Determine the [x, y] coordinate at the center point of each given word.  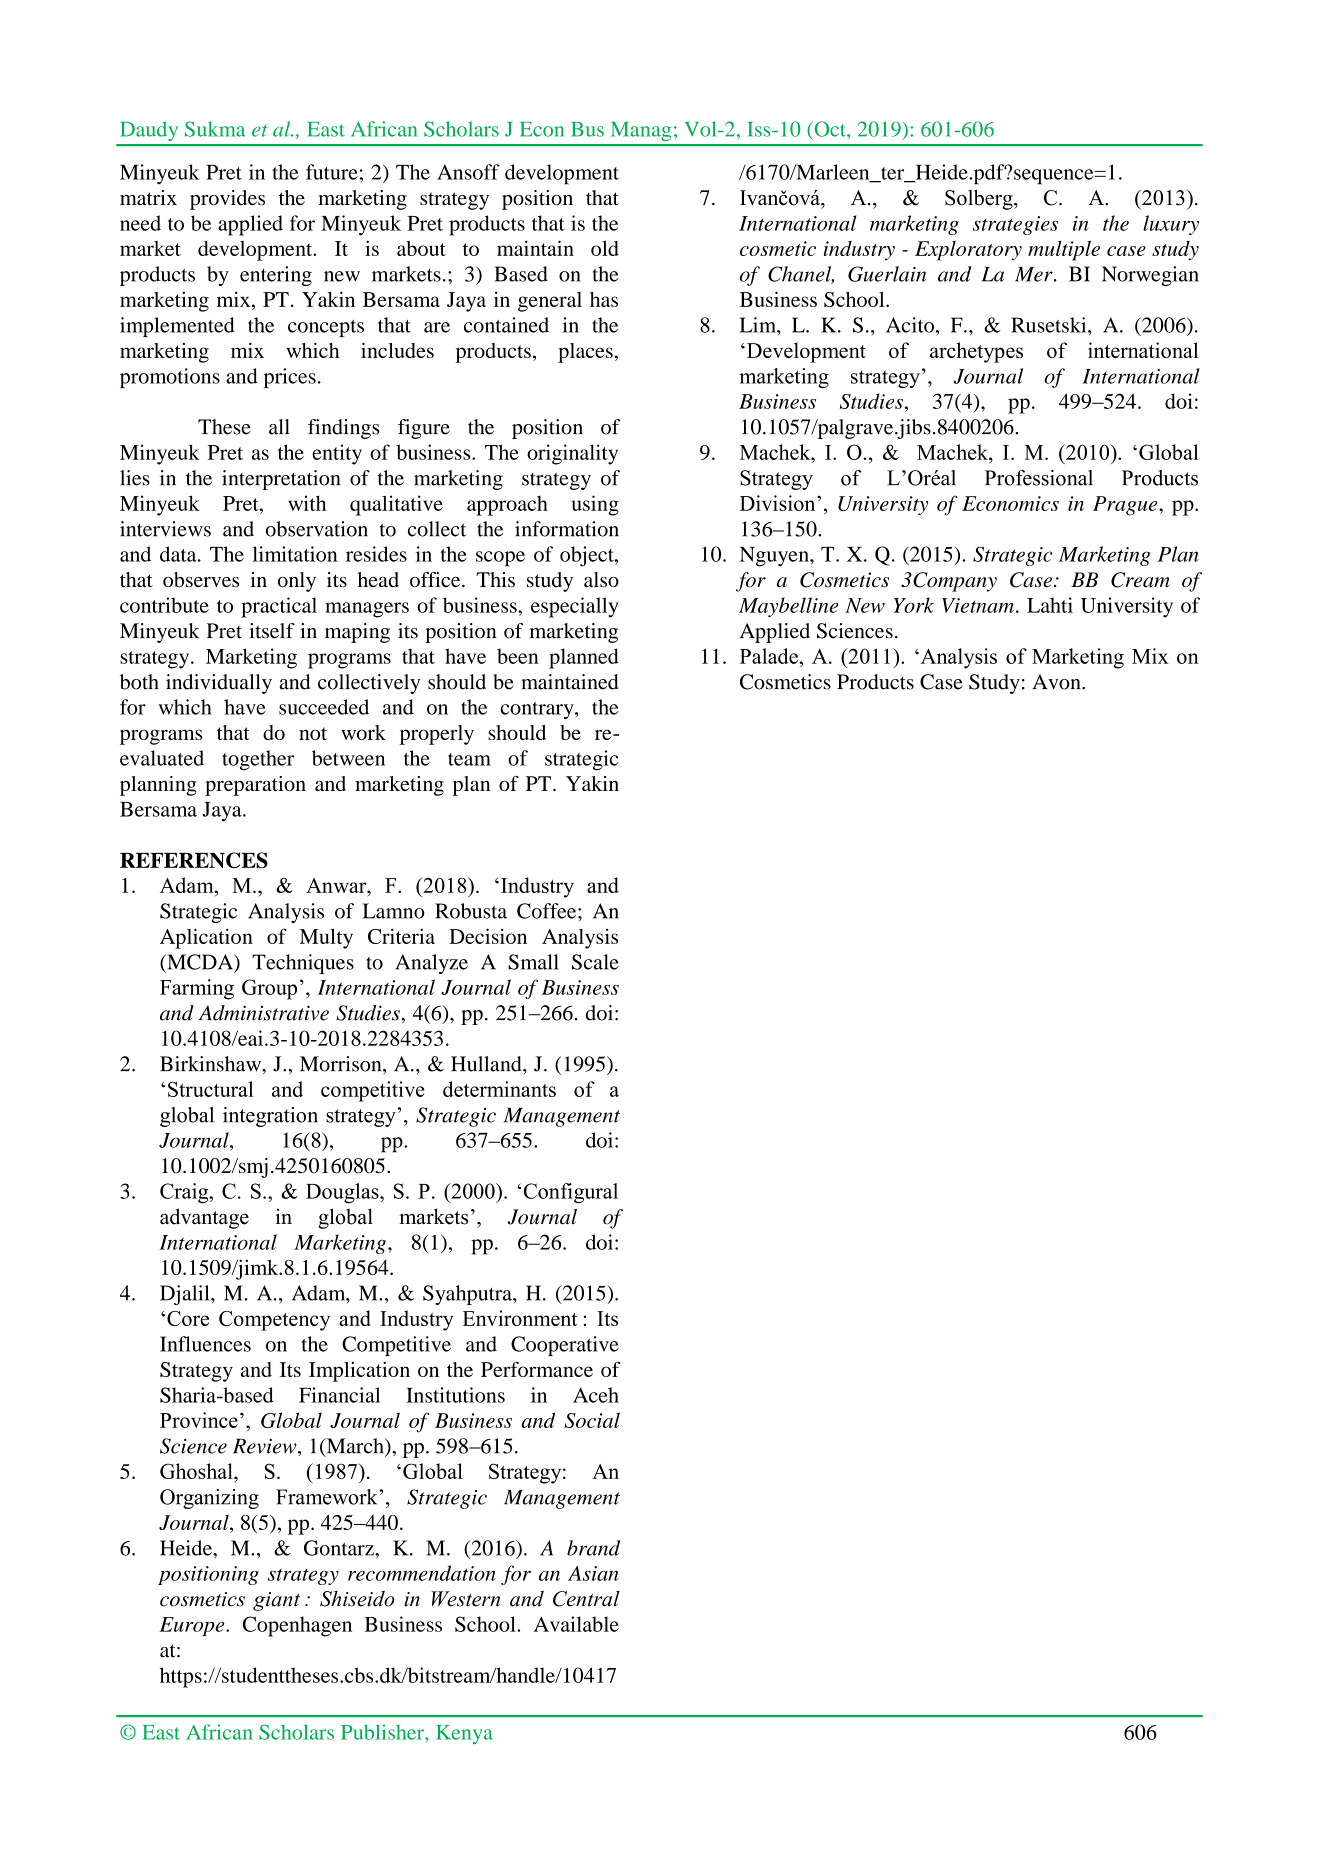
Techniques [303, 964]
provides [227, 200]
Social [592, 1420]
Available [576, 1624]
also [601, 579]
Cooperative [565, 1346]
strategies [1015, 225]
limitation [295, 554]
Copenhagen [297, 1626]
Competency [274, 1321]
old [605, 248]
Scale [595, 962]
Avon [1057, 682]
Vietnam [978, 605]
